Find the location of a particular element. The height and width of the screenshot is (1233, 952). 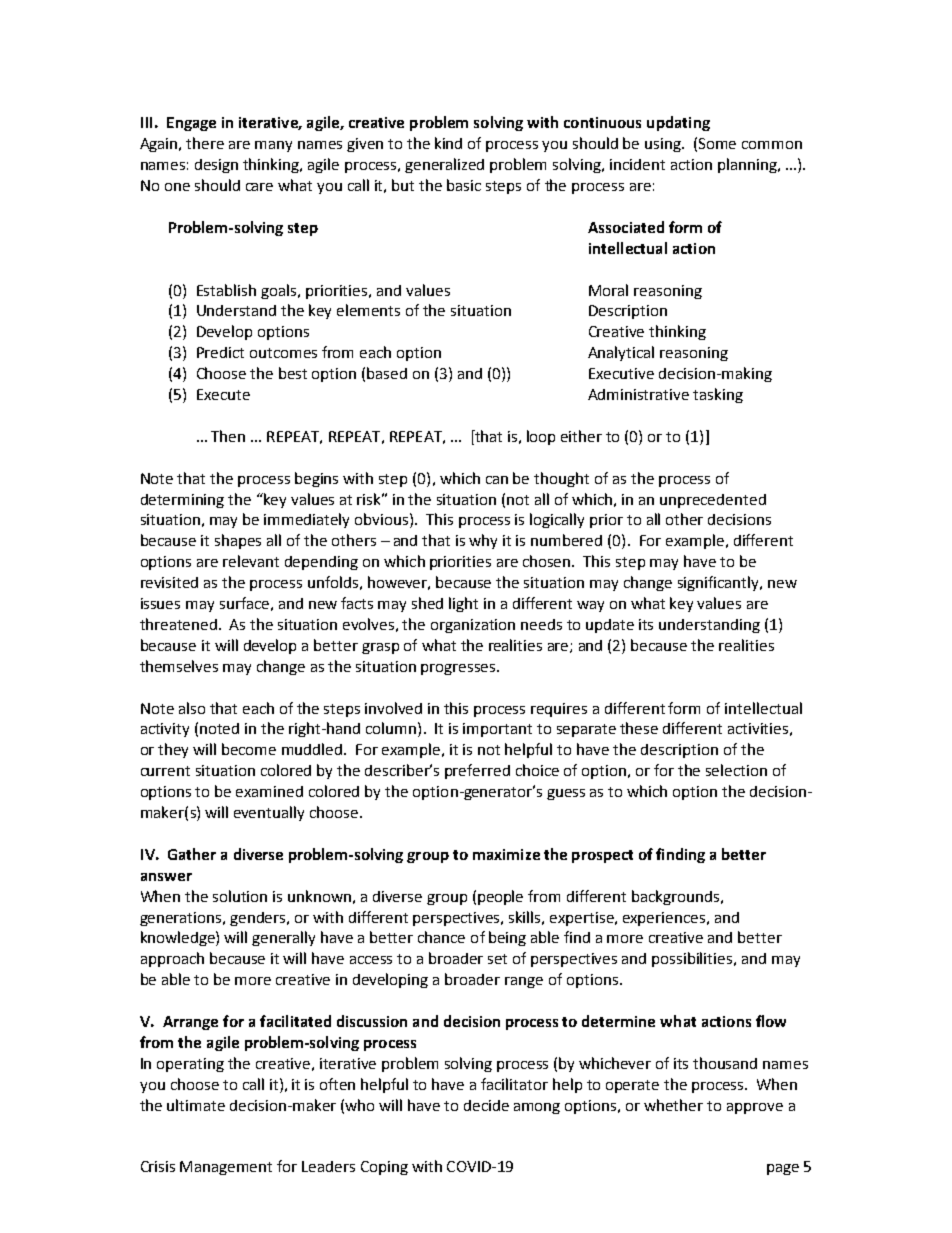

decide is located at coordinates (486, 1105).
